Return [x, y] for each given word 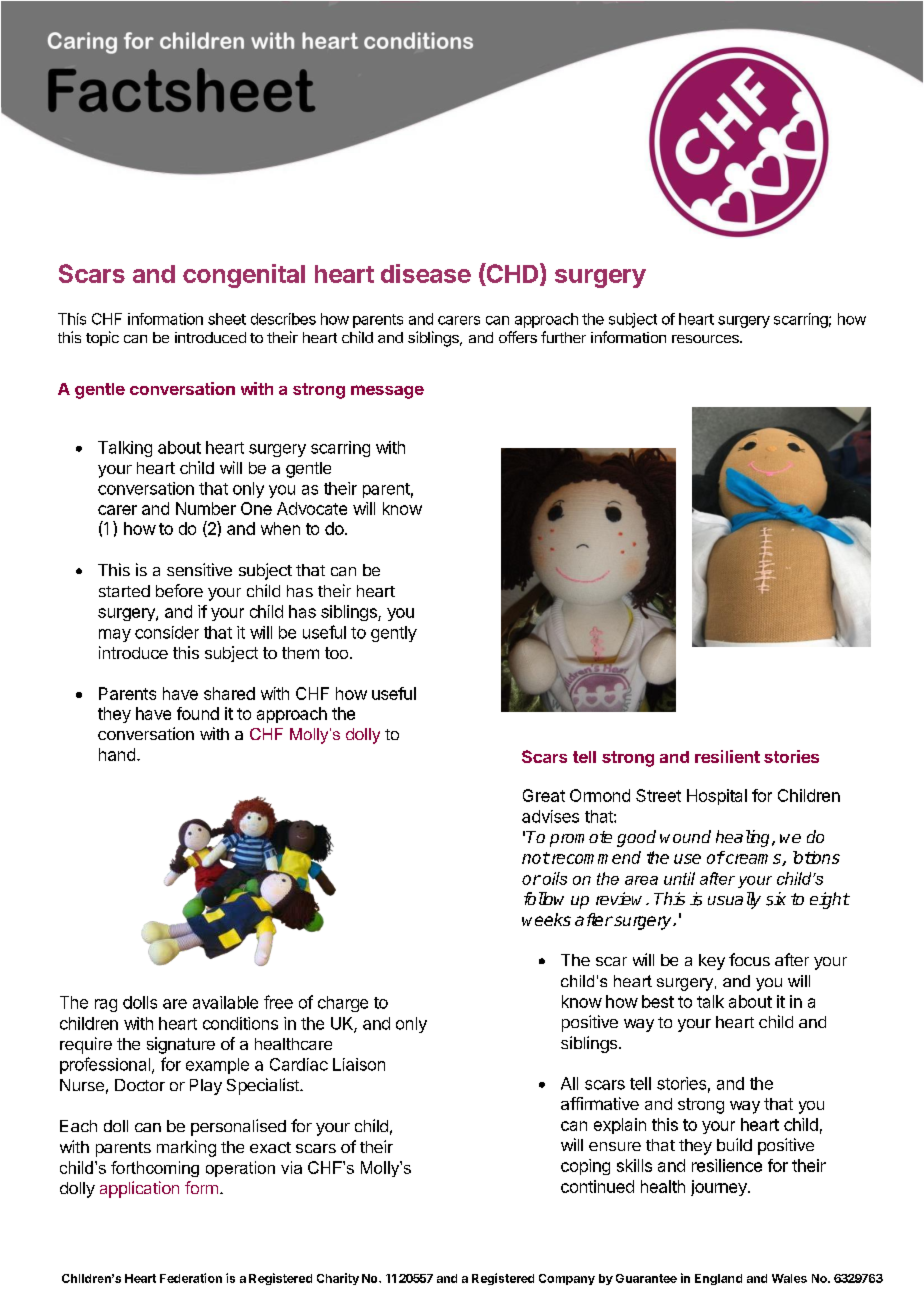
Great [544, 795]
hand [117, 754]
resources [706, 339]
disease [426, 273]
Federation [191, 1278]
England [718, 1279]
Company [567, 1279]
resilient [727, 756]
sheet [227, 319]
